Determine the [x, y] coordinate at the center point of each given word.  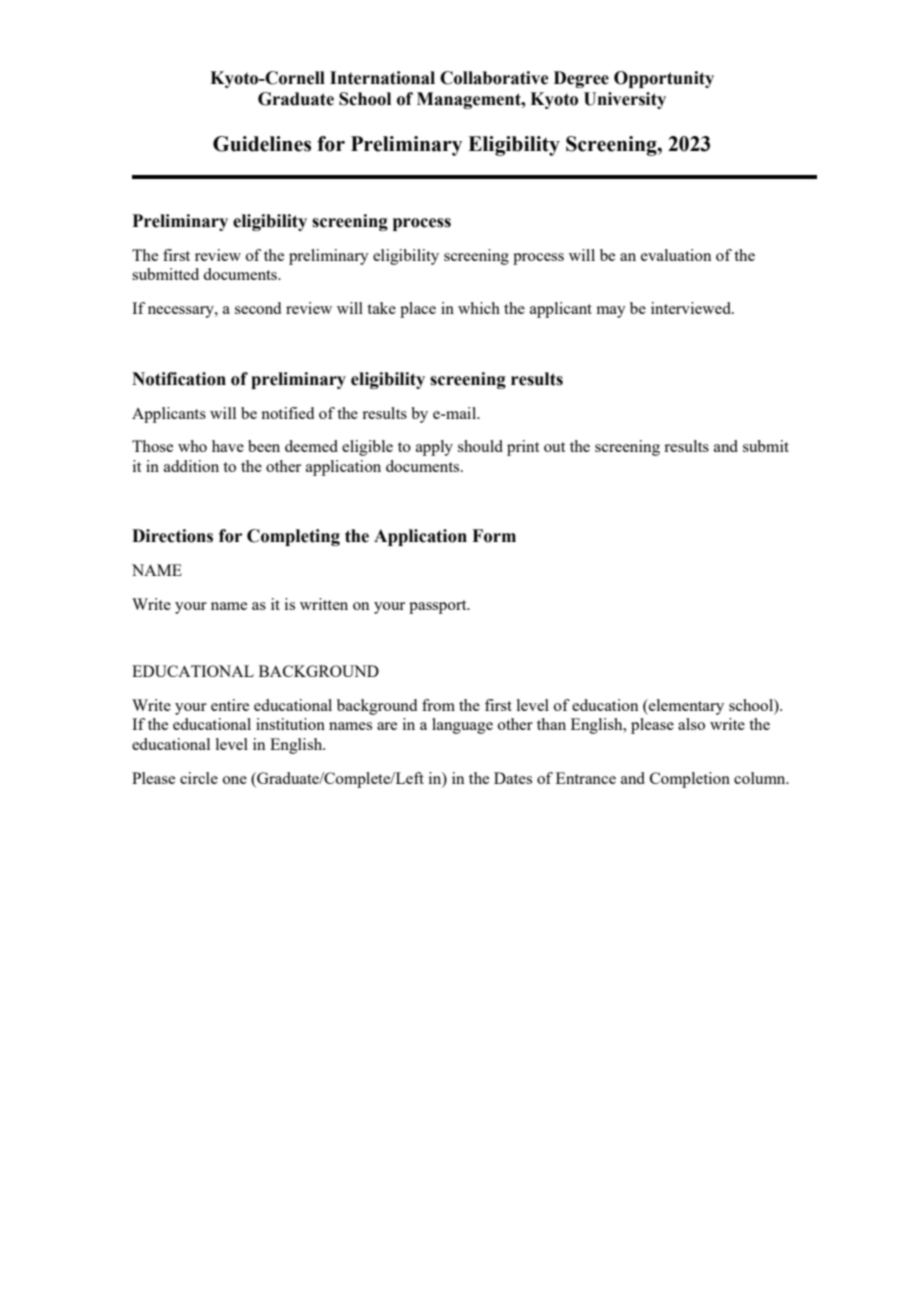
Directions [172, 536]
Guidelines [262, 144]
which [479, 308]
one [235, 780]
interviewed [692, 308]
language [462, 726]
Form [494, 536]
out [554, 447]
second [258, 308]
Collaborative [494, 78]
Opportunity [664, 79]
